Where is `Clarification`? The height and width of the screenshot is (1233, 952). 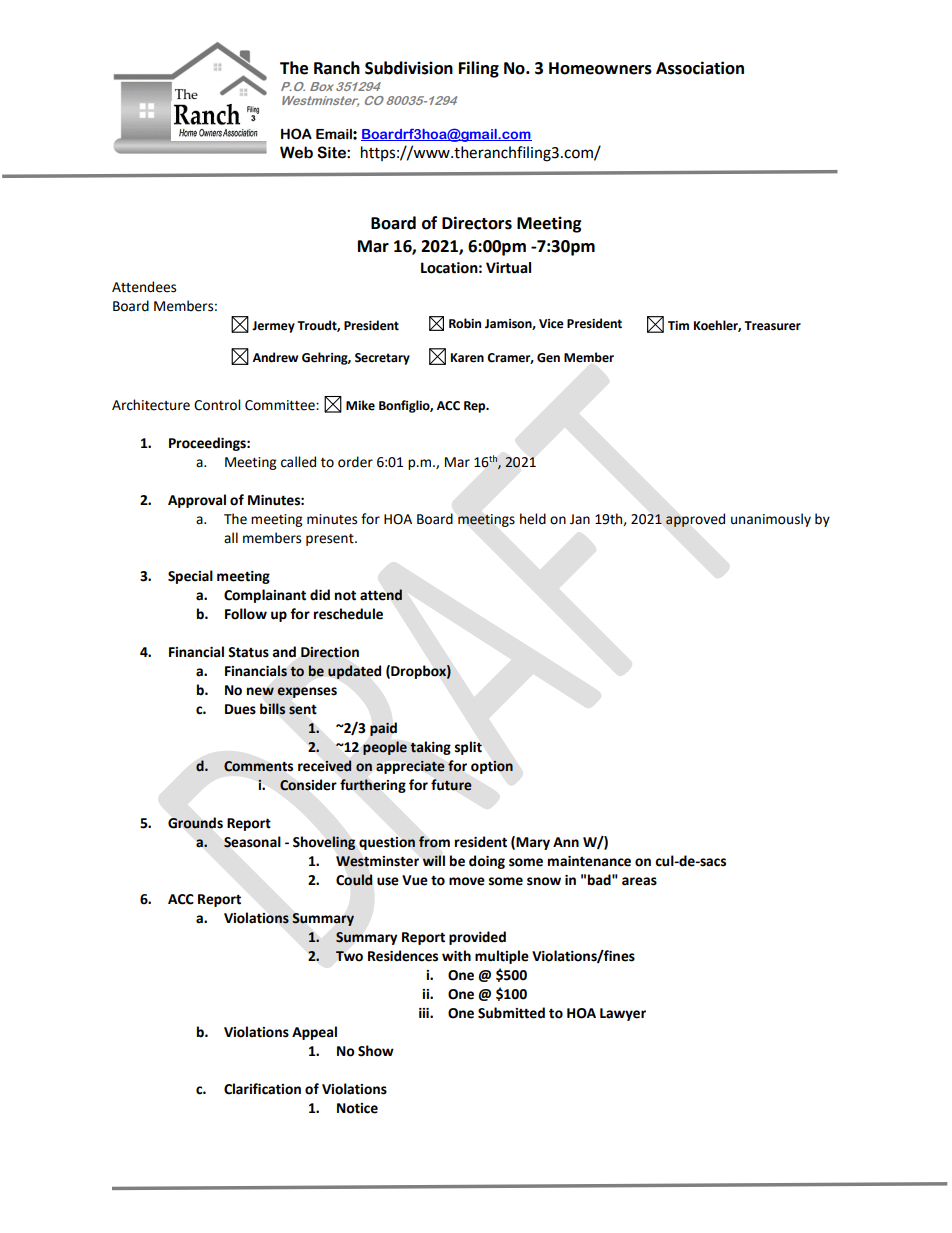 Clarification is located at coordinates (262, 1089).
